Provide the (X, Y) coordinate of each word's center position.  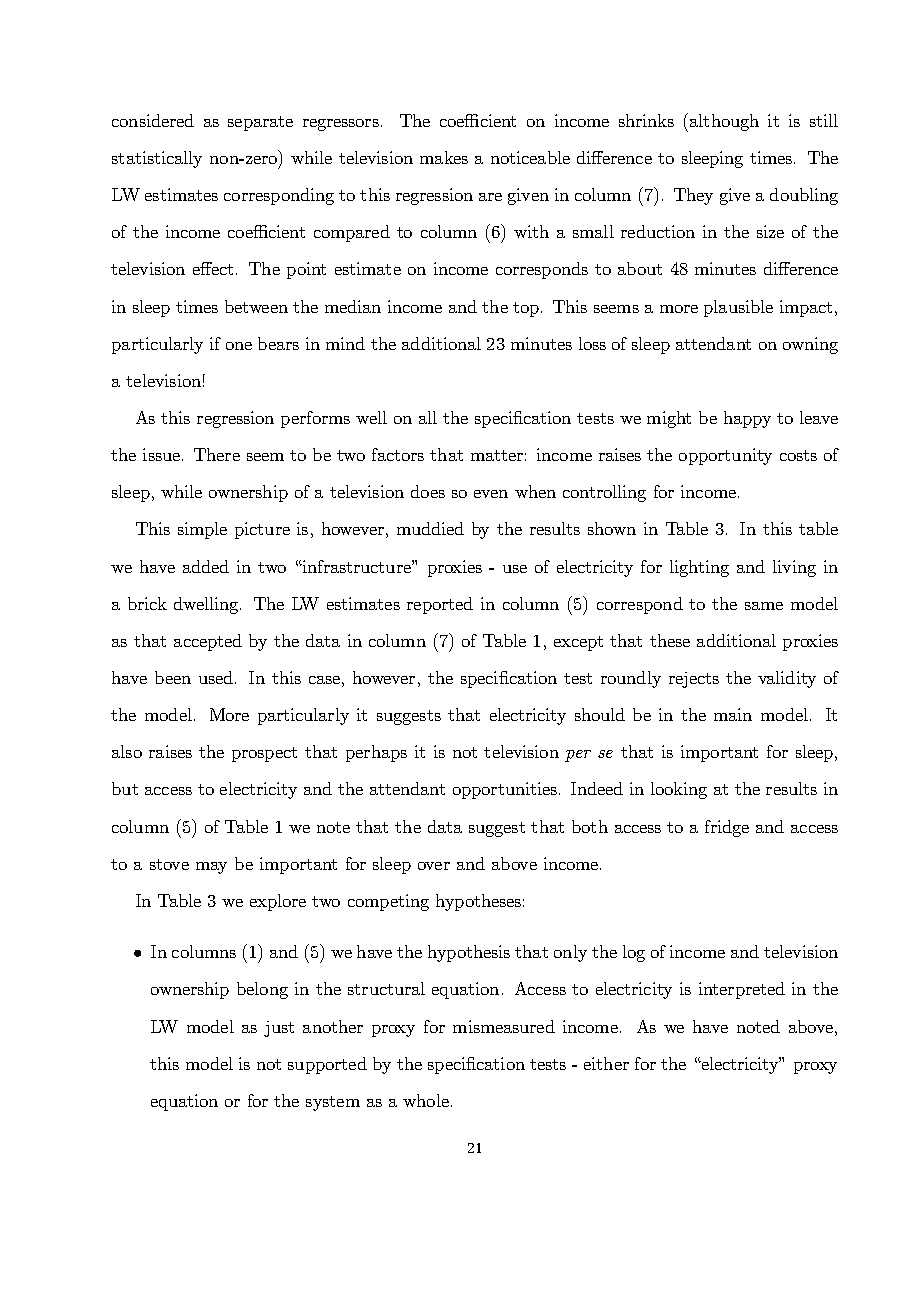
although (724, 122)
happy (747, 419)
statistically (157, 159)
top (527, 309)
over (434, 866)
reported (440, 605)
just (279, 1029)
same (764, 606)
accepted (208, 642)
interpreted (742, 990)
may (211, 868)
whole (426, 1100)
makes (444, 157)
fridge (727, 828)
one (239, 346)
